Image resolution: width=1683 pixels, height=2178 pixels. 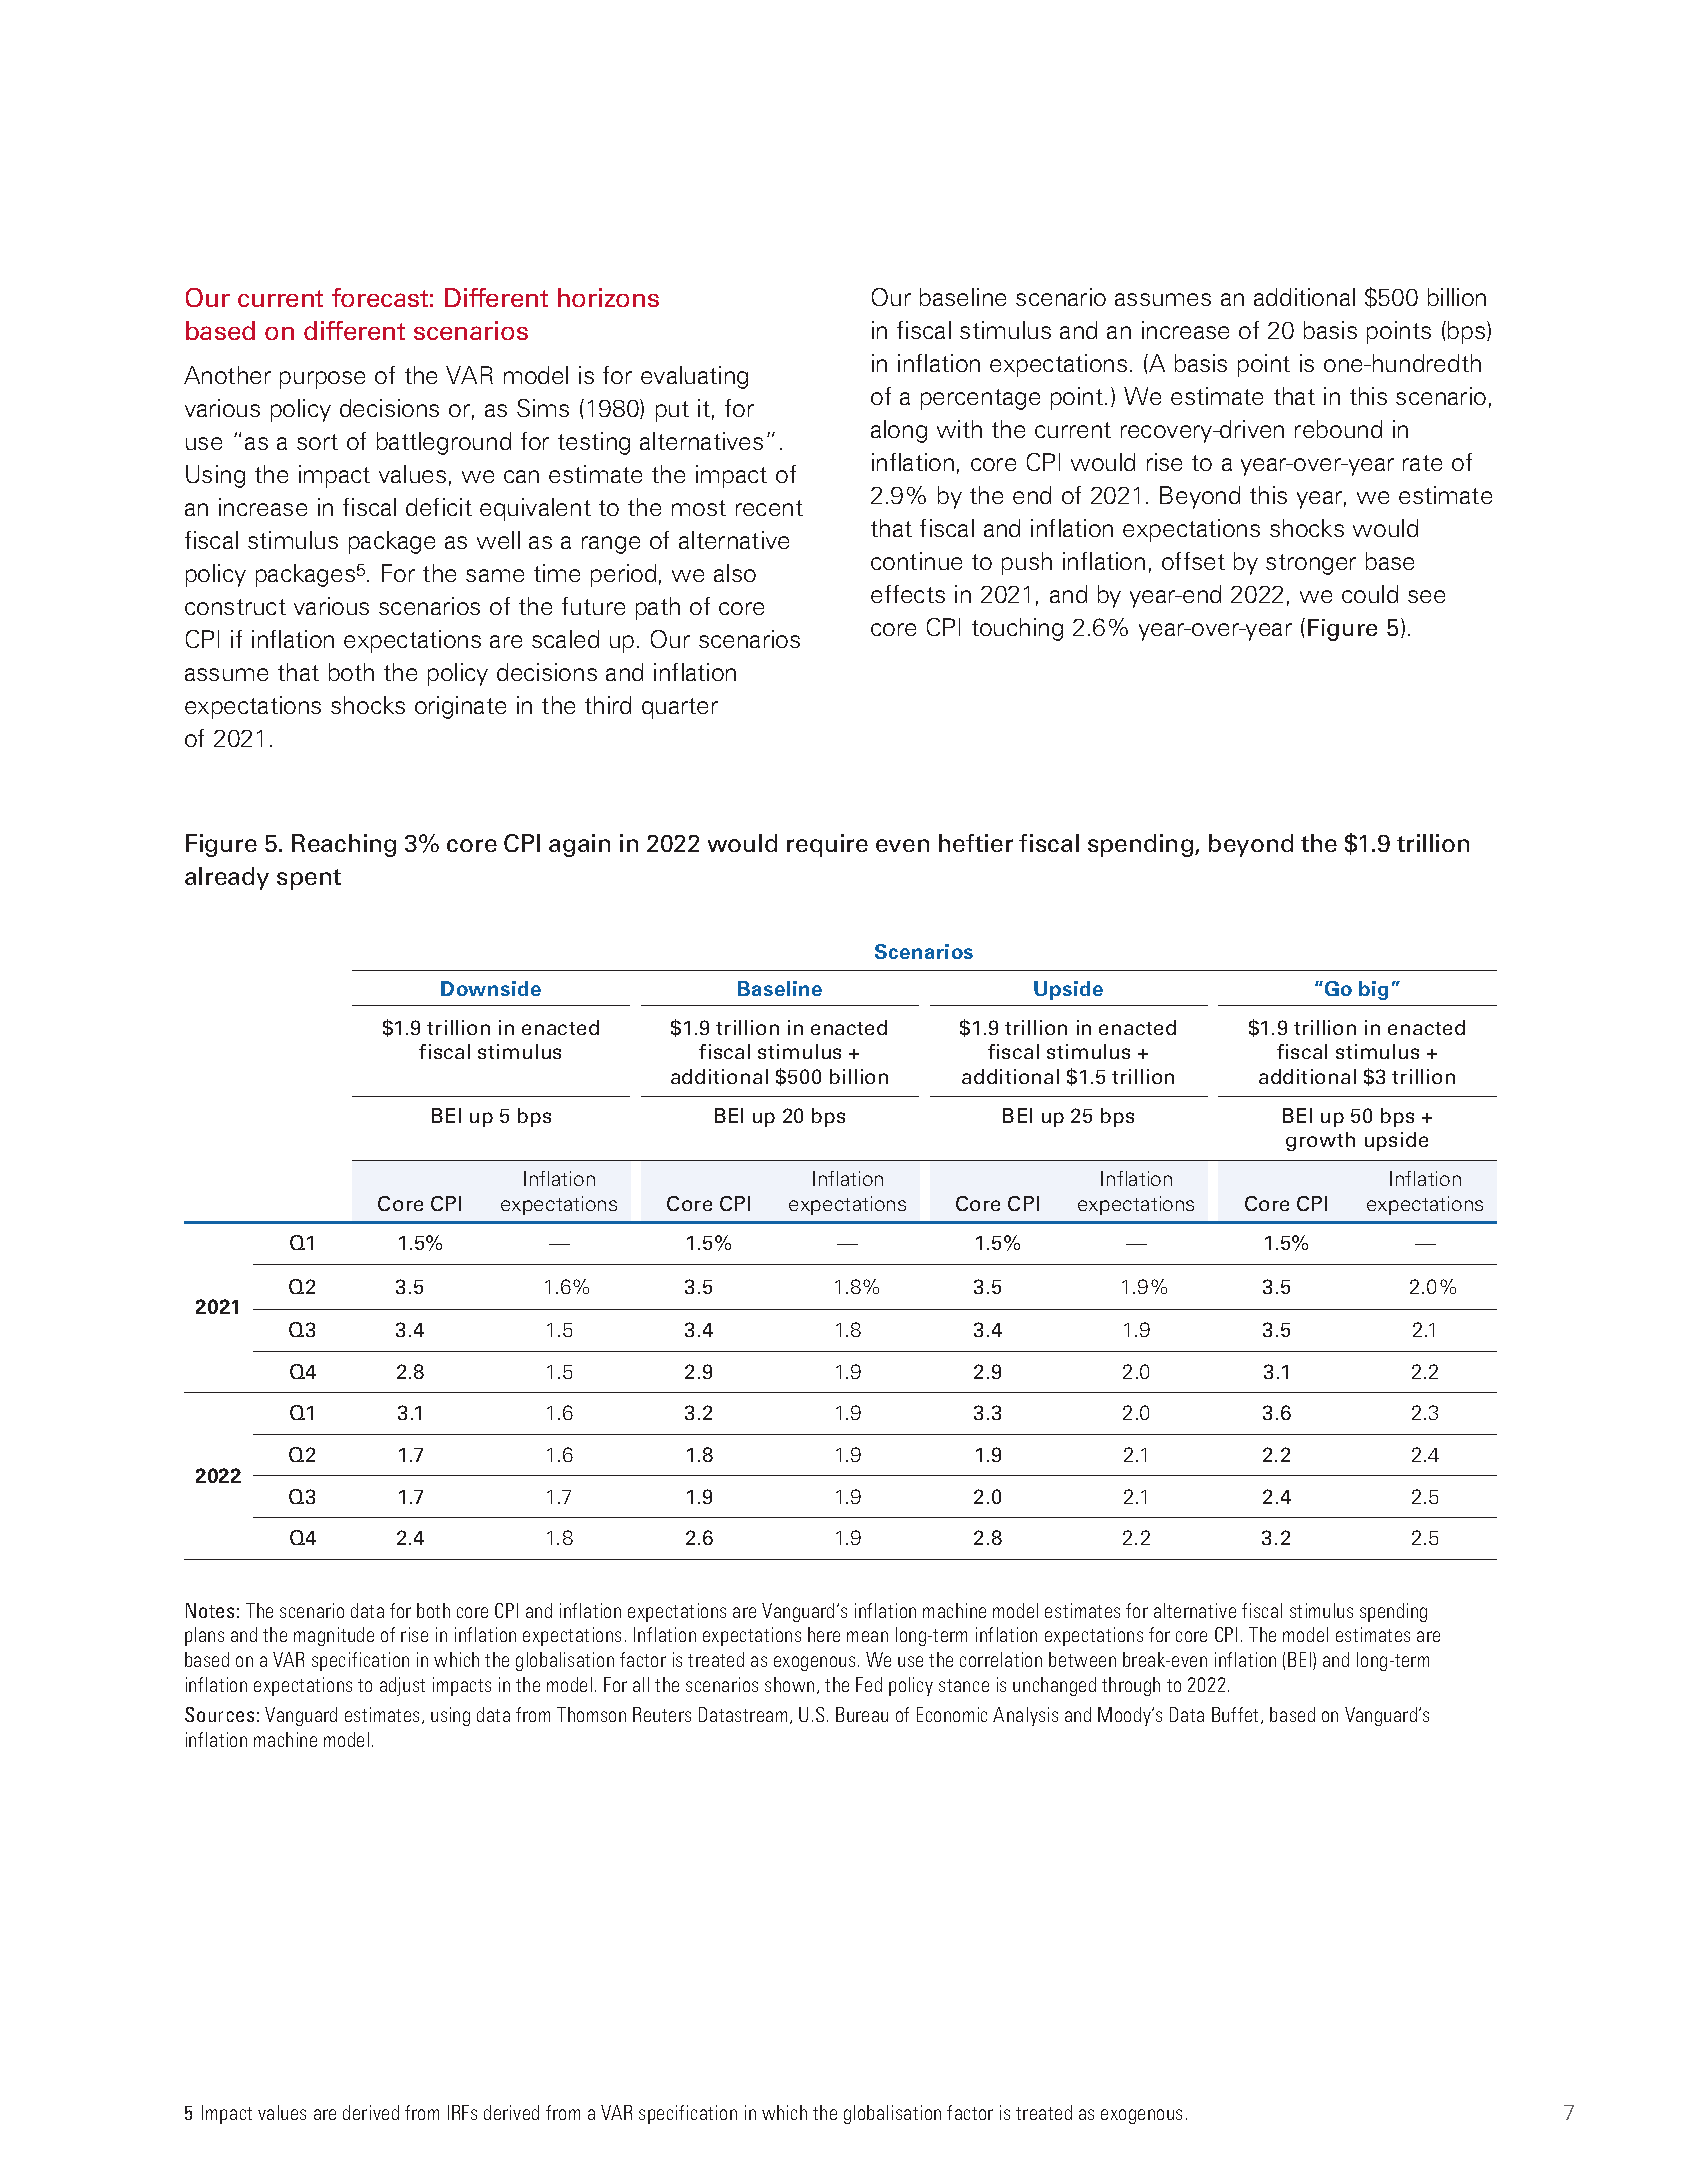 What do you see at coordinates (789, 1684) in the image?
I see `shown` at bounding box center [789, 1684].
